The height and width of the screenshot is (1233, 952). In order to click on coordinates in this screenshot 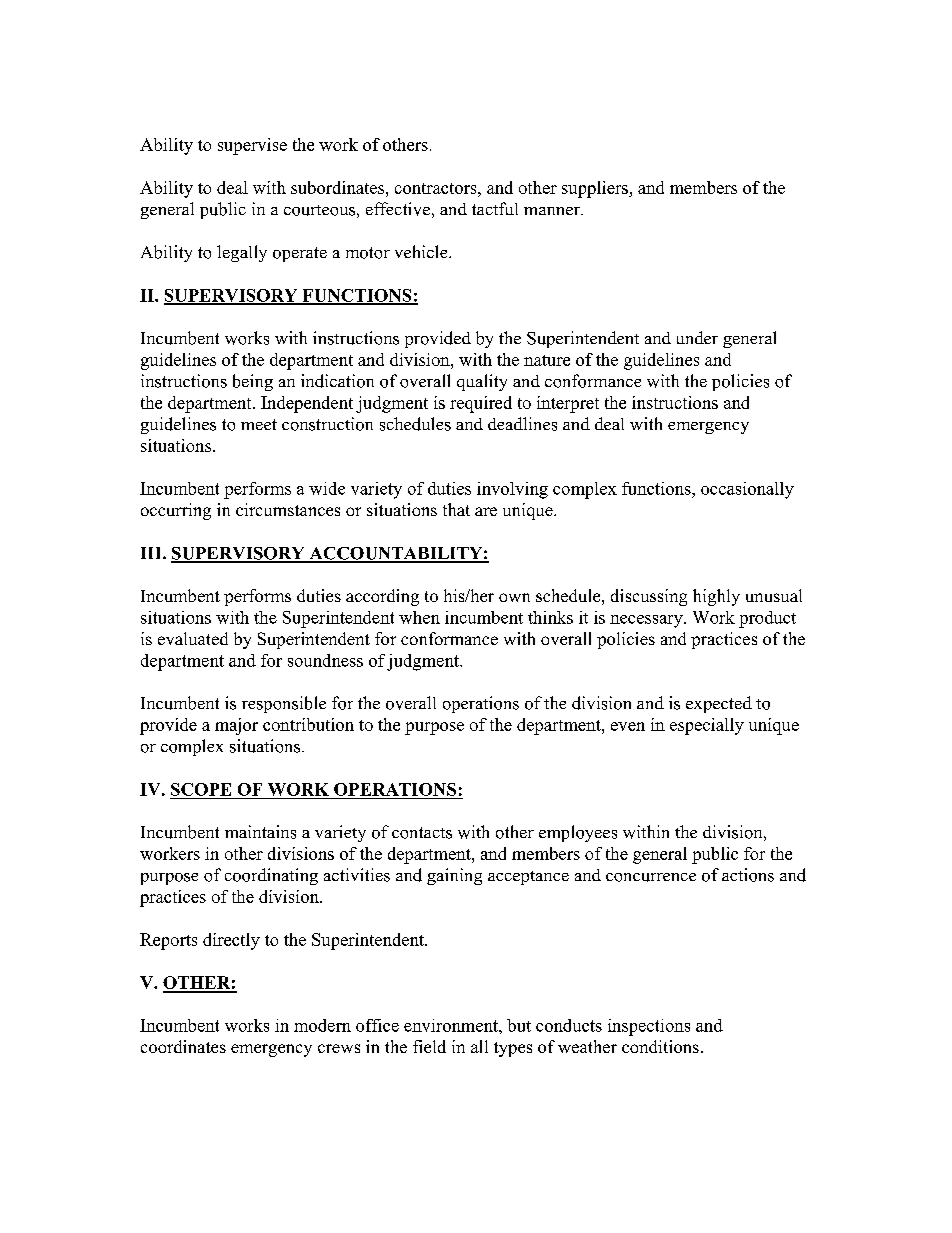, I will do `click(183, 1046)`.
